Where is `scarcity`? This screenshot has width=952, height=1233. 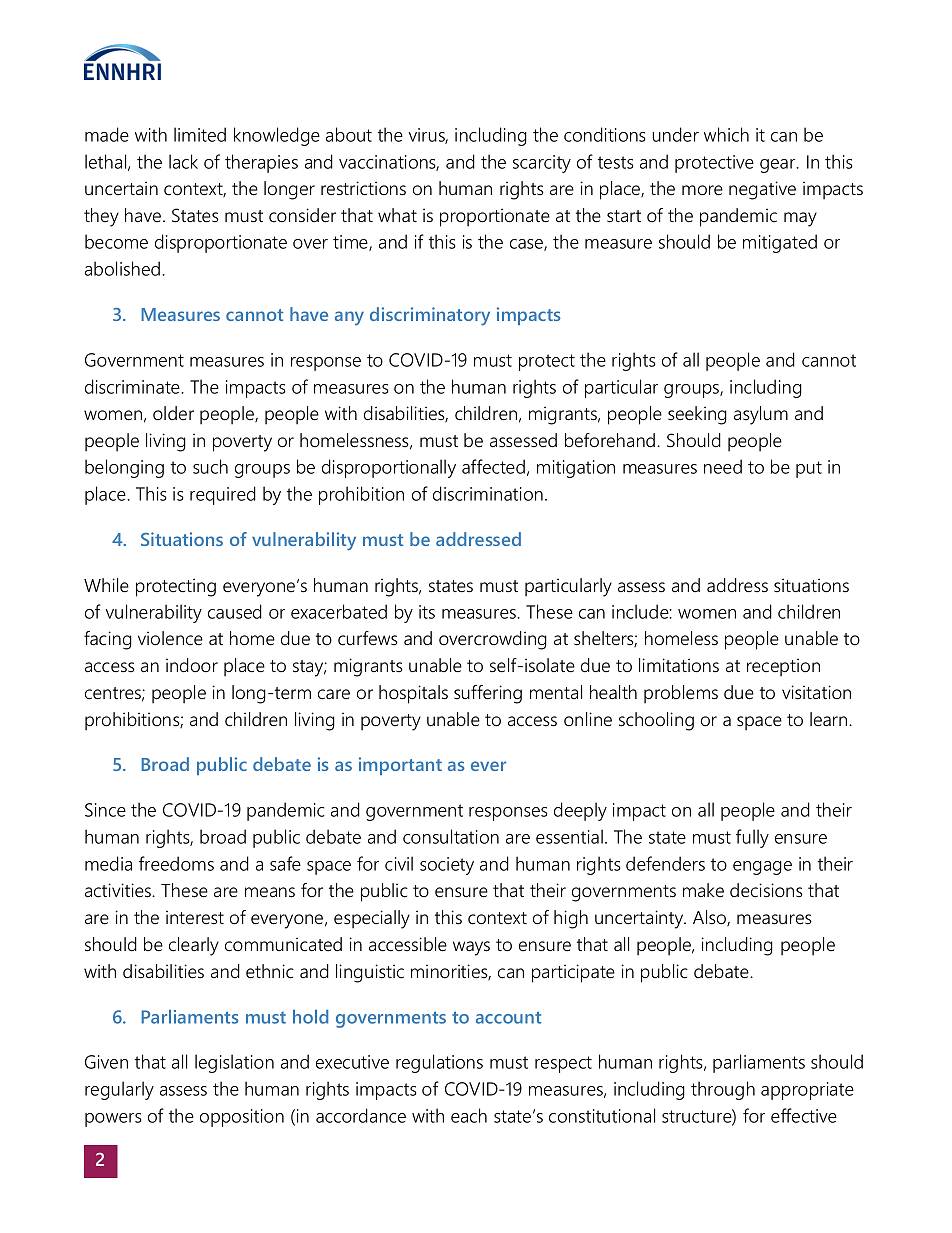
scarcity is located at coordinates (542, 164).
